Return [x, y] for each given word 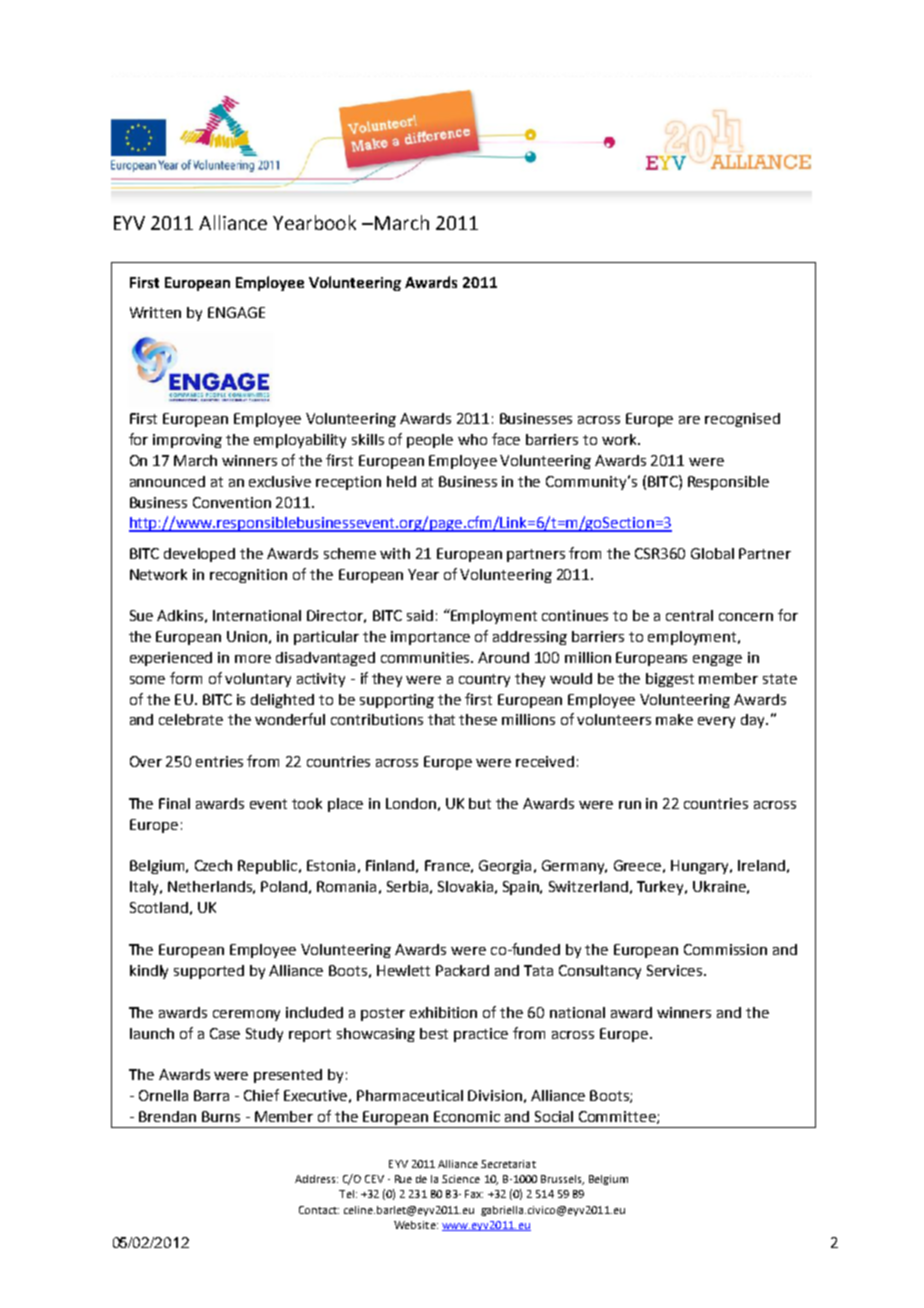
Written [155, 312]
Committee [618, 1117]
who [472, 439]
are [689, 420]
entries [219, 761]
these [478, 719]
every [716, 722]
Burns [221, 1116]
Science [461, 1179]
